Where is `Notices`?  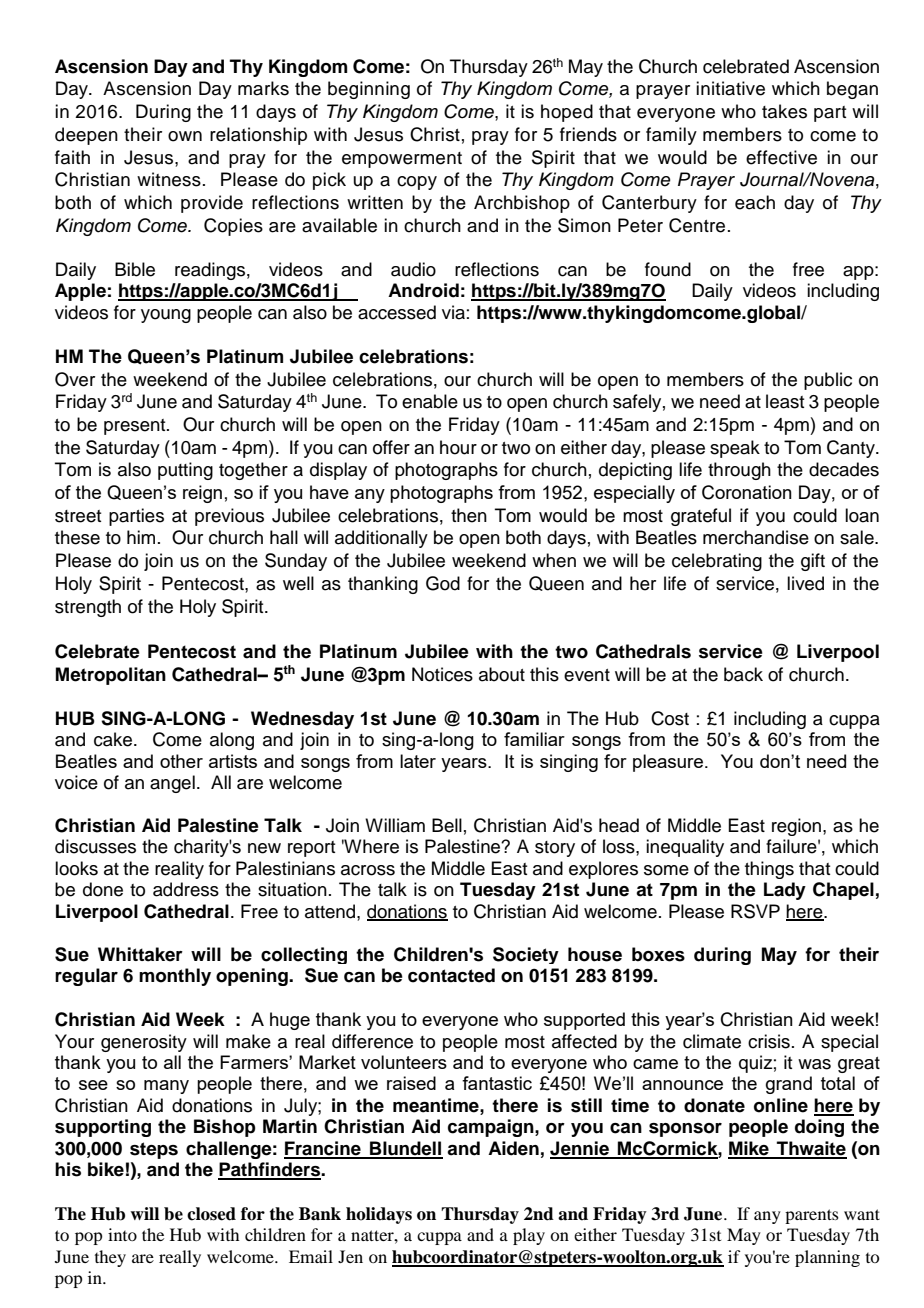 Notices is located at coordinates (442, 674).
